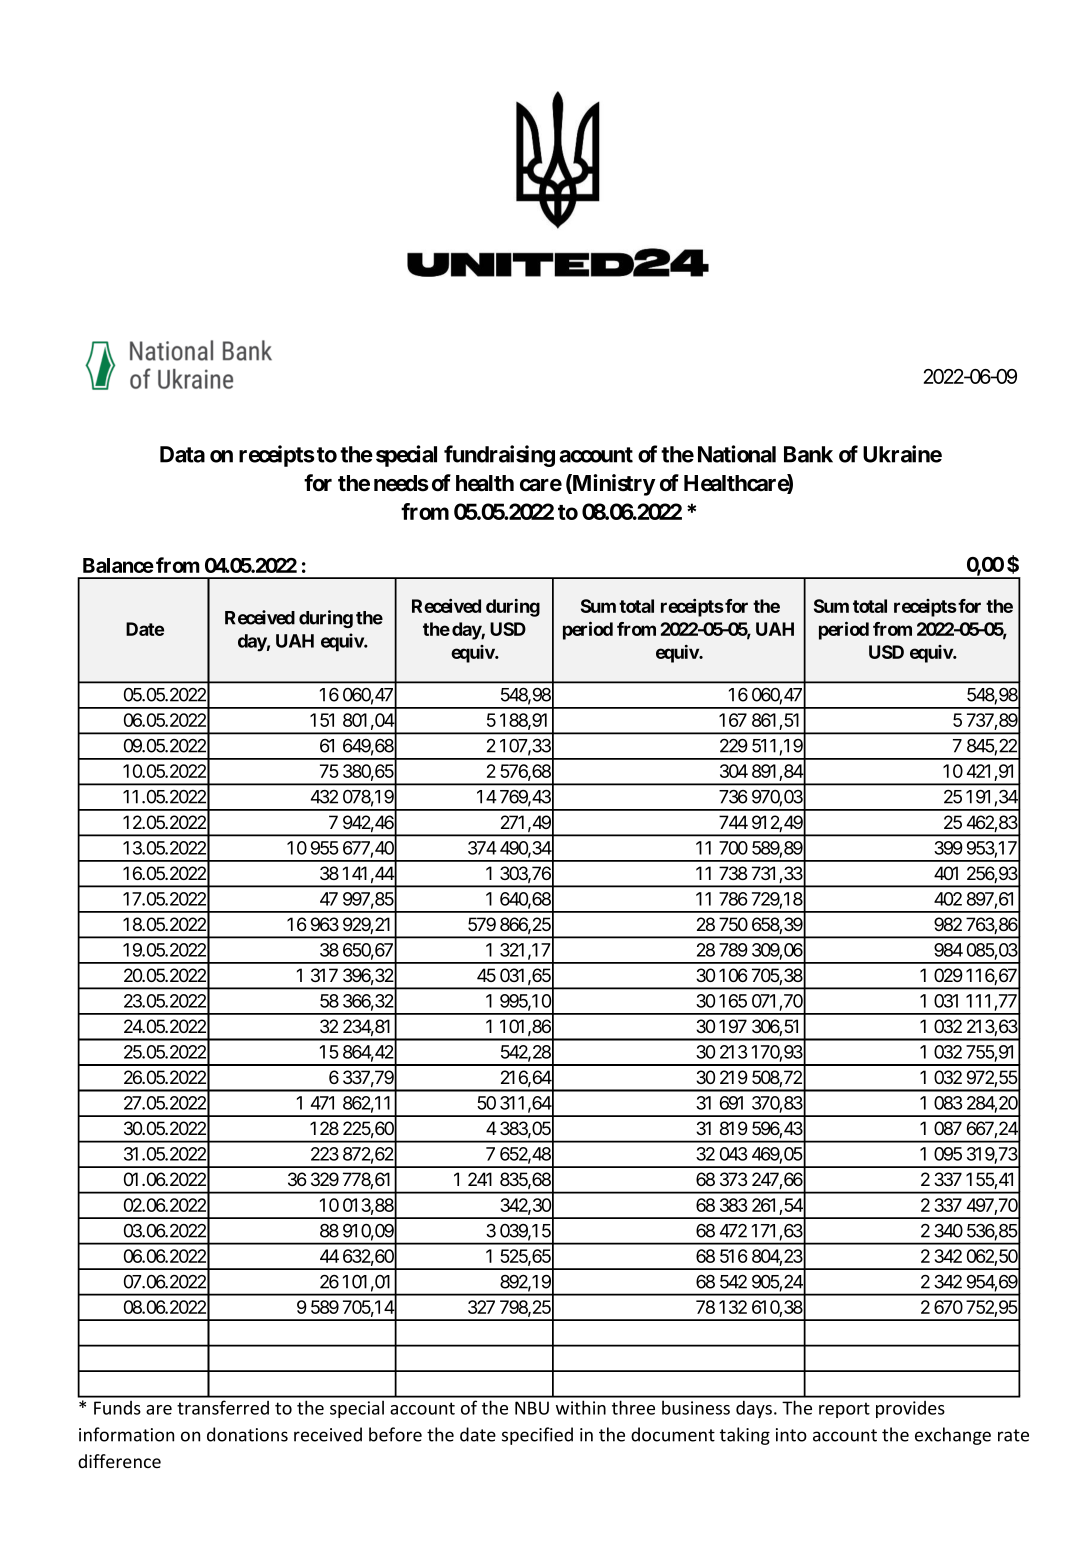  I want to click on donations, so click(247, 1434).
